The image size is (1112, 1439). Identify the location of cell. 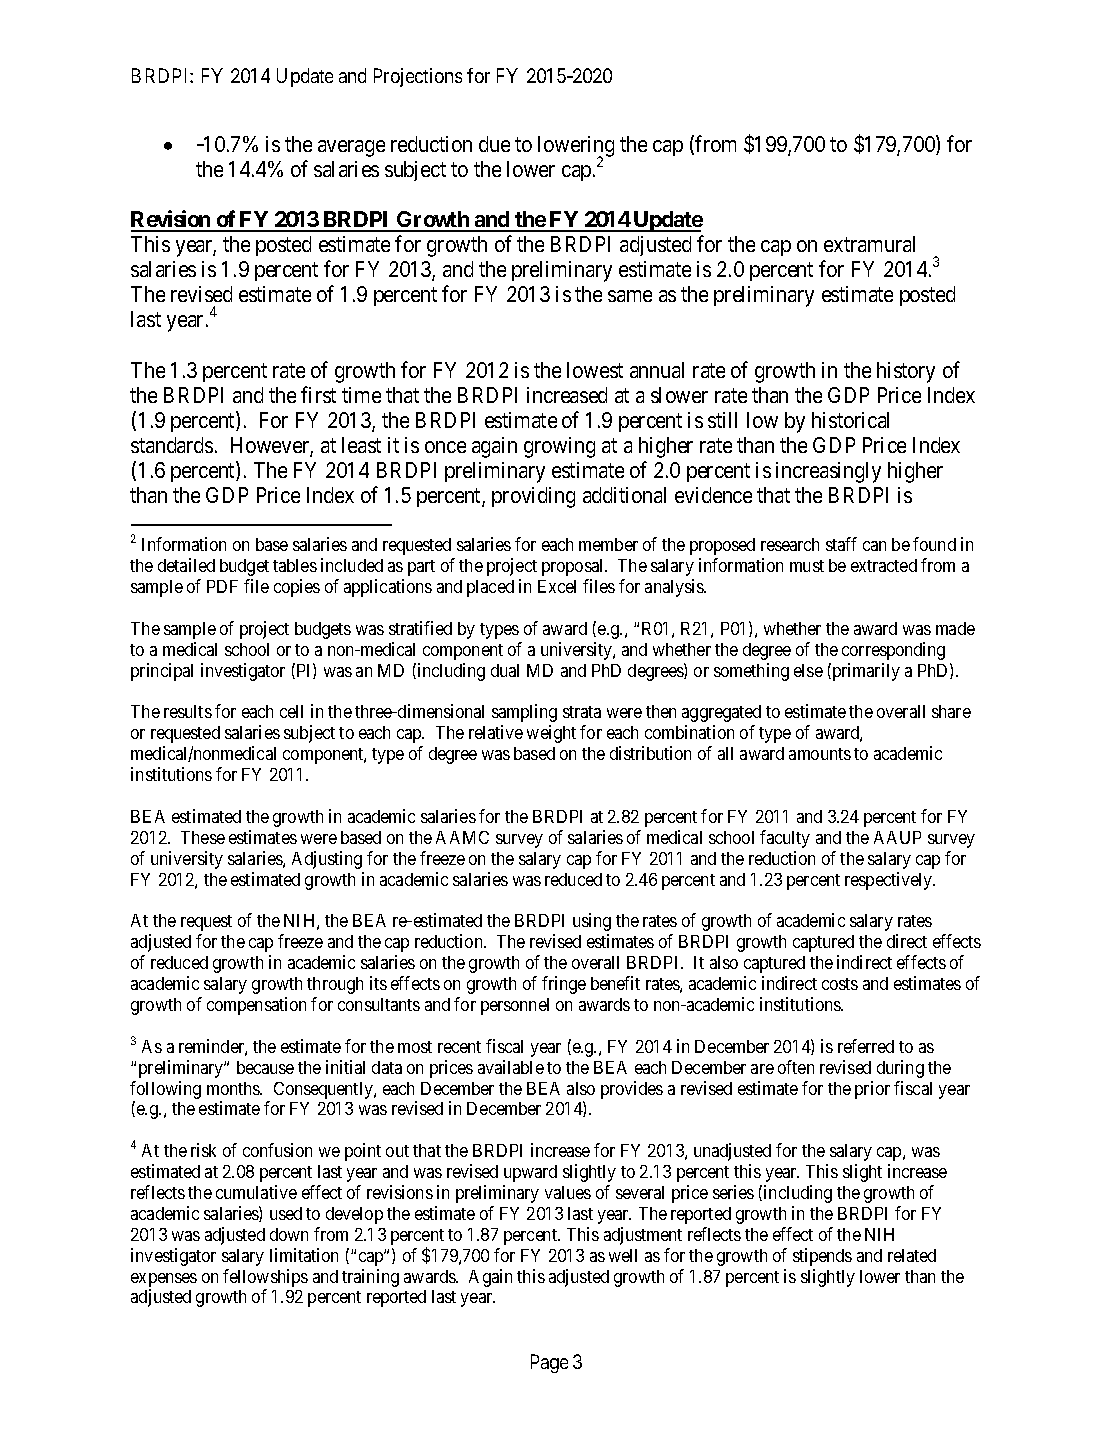
(291, 711).
